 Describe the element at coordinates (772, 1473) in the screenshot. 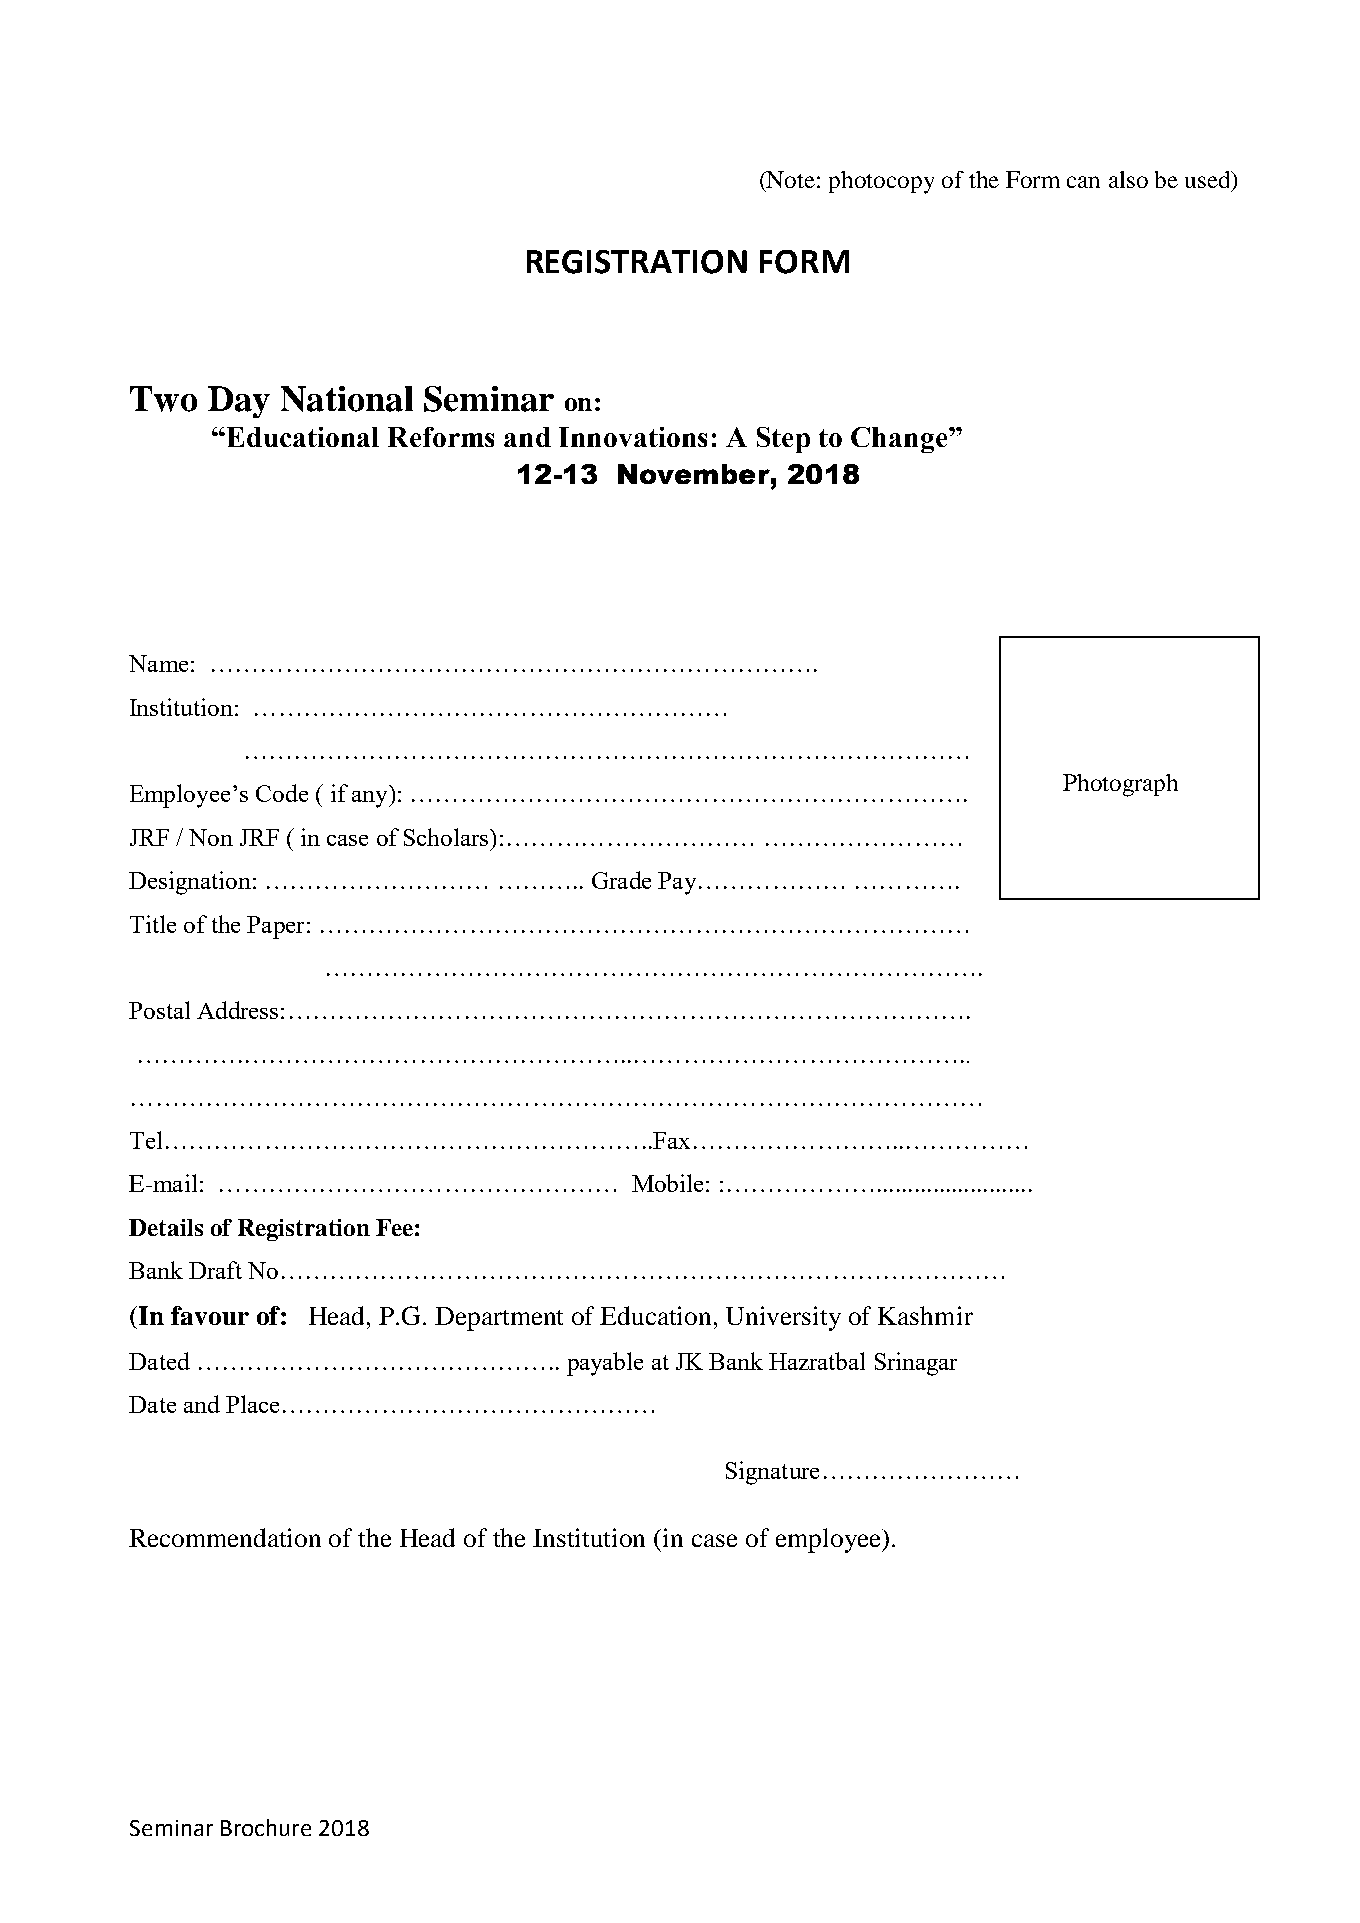

I see `Signature` at that location.
